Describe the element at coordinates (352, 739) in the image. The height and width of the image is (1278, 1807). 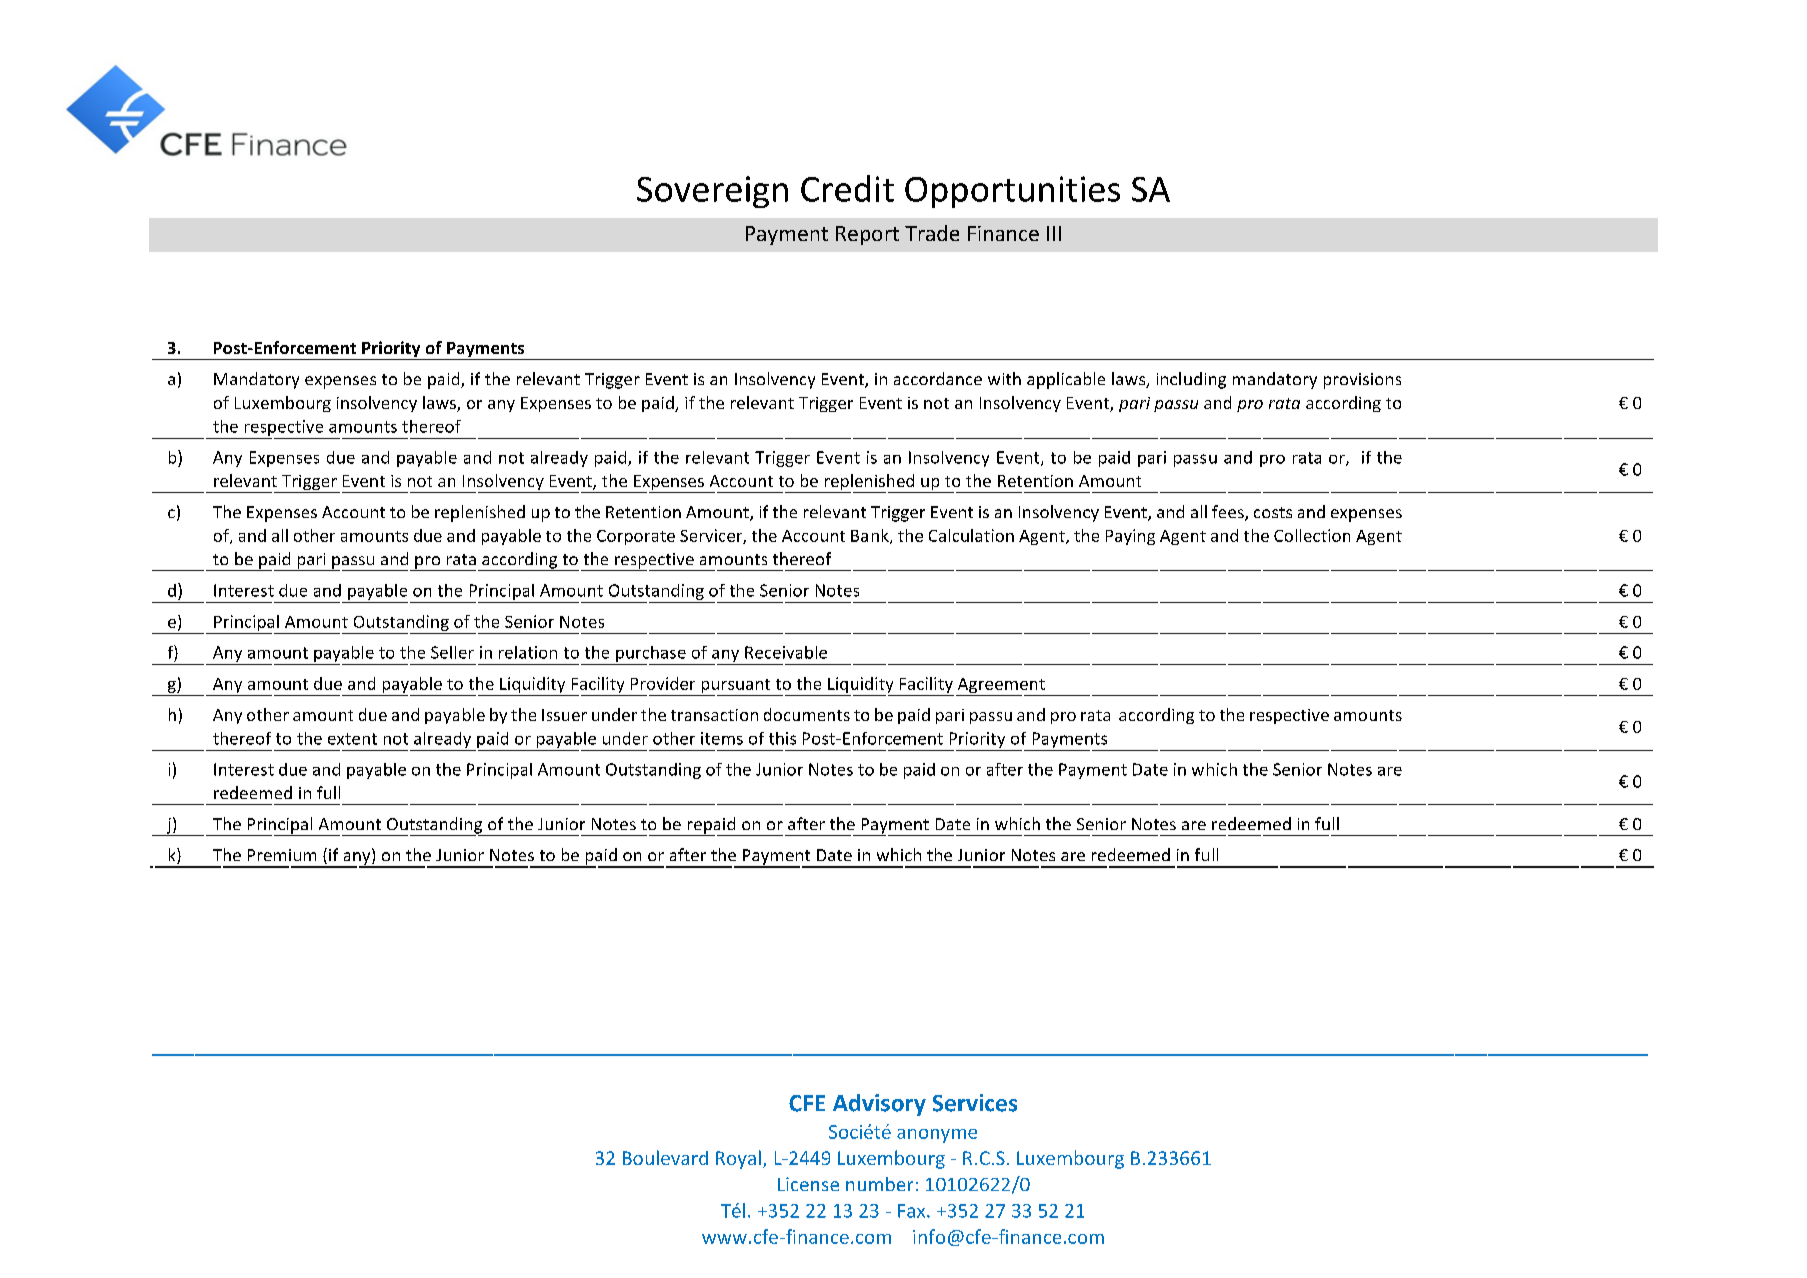
I see `extent` at that location.
